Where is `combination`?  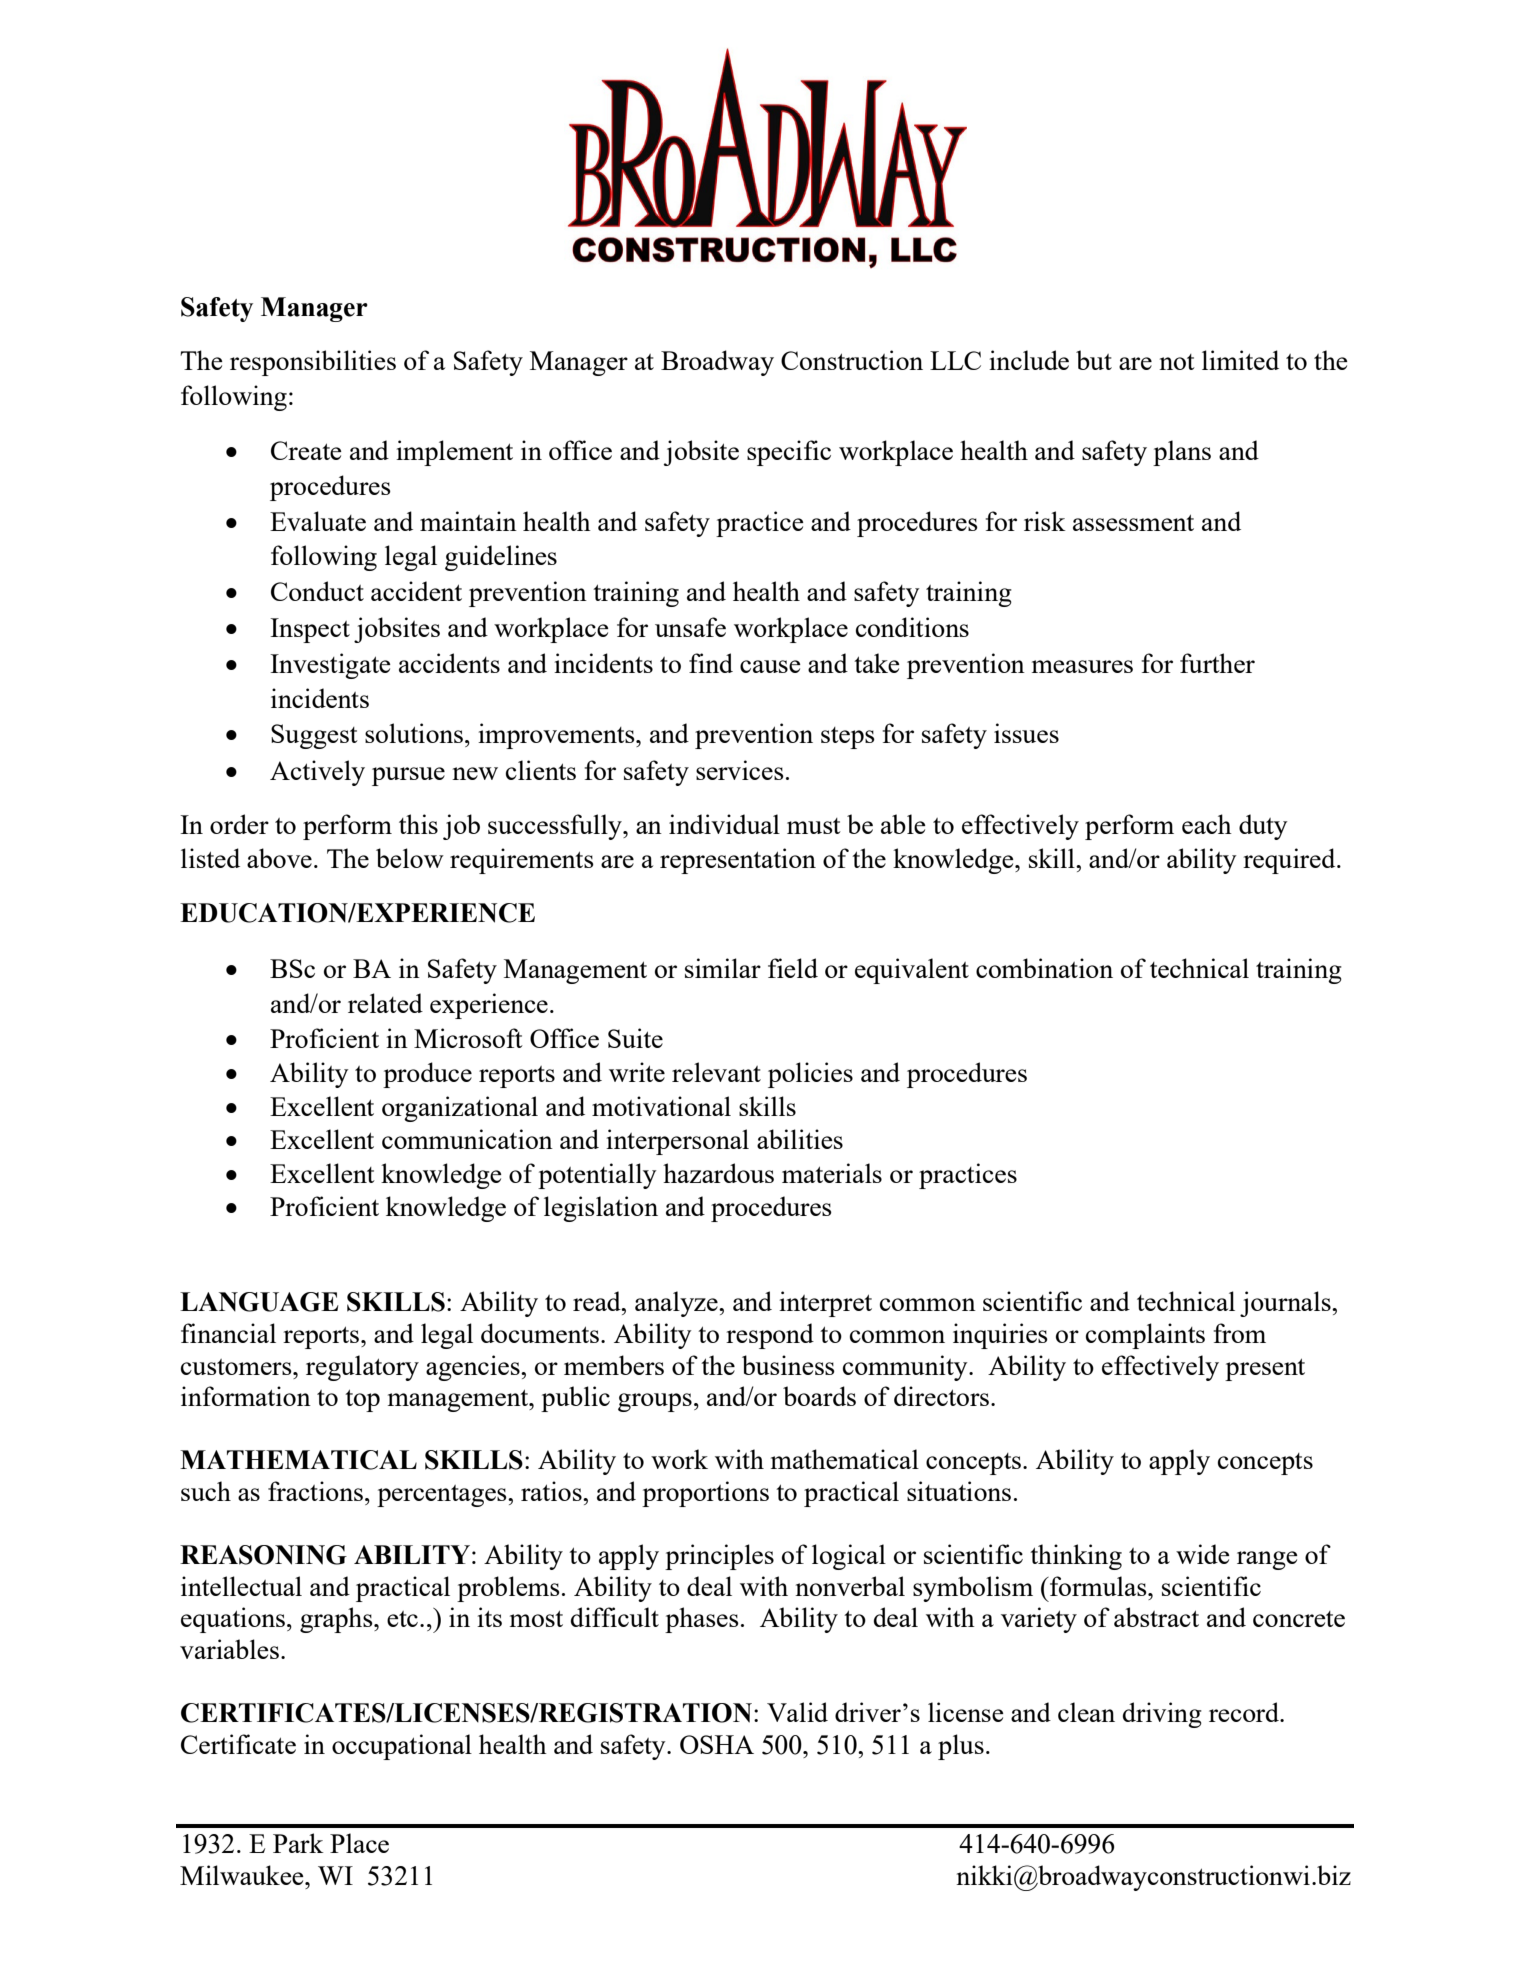 combination is located at coordinates (1044, 968).
